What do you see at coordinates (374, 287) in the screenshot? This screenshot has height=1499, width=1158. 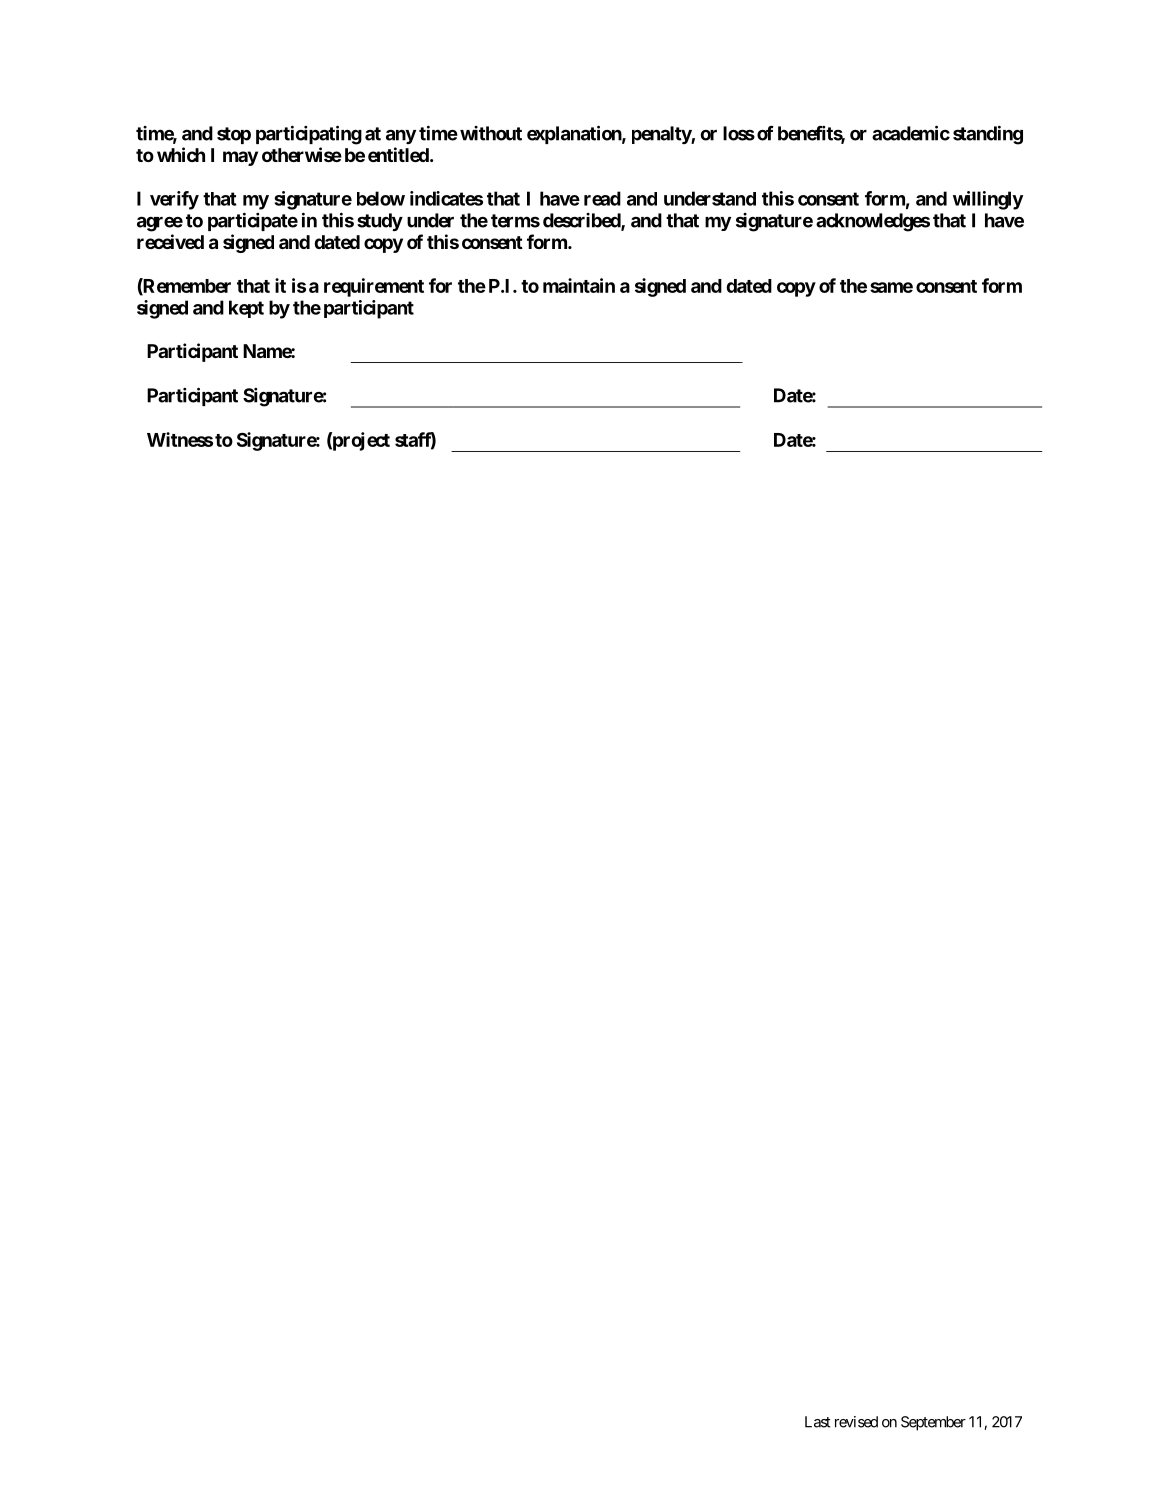 I see `requirement` at bounding box center [374, 287].
